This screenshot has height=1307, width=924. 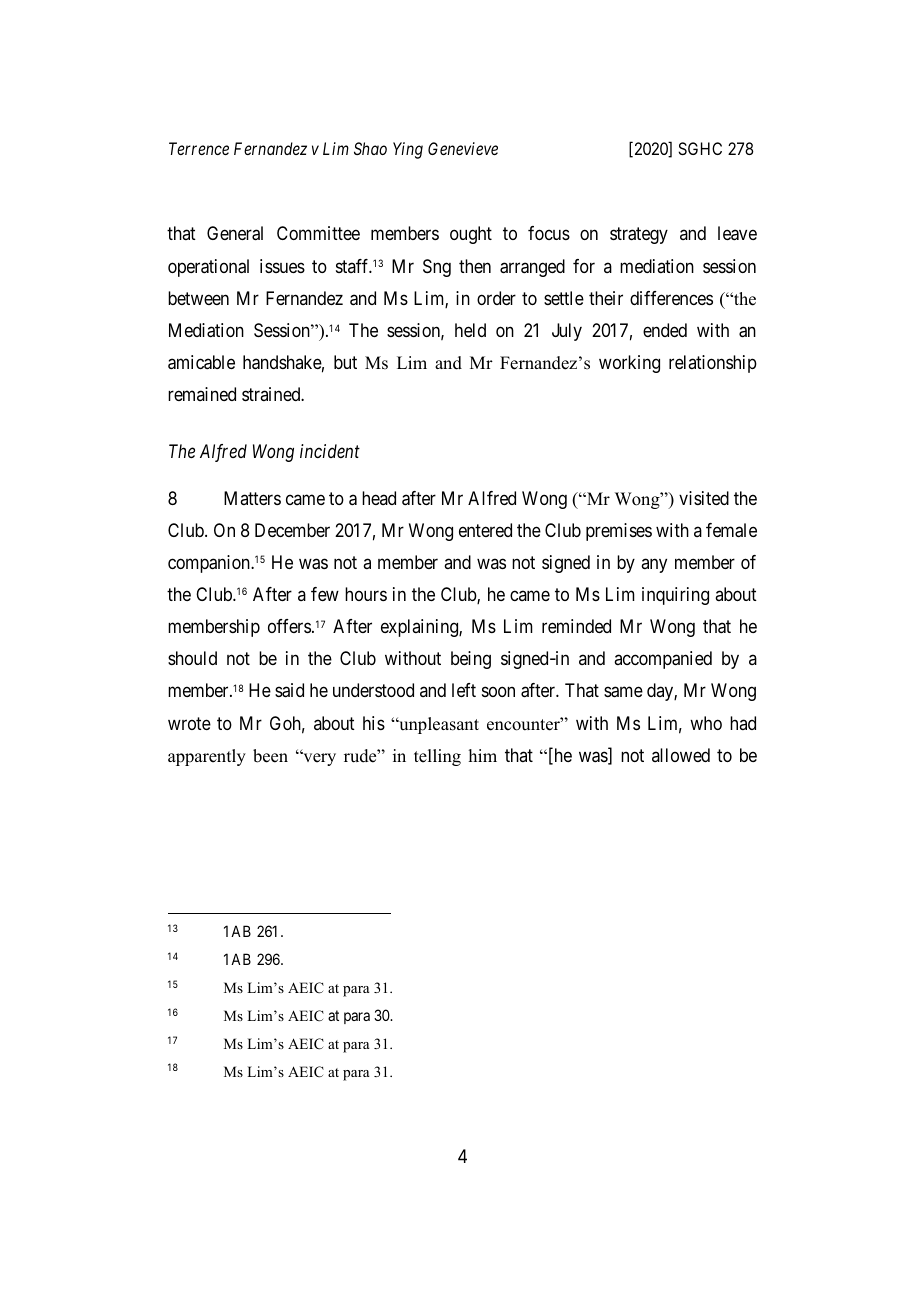 I want to click on incident, so click(x=330, y=451).
